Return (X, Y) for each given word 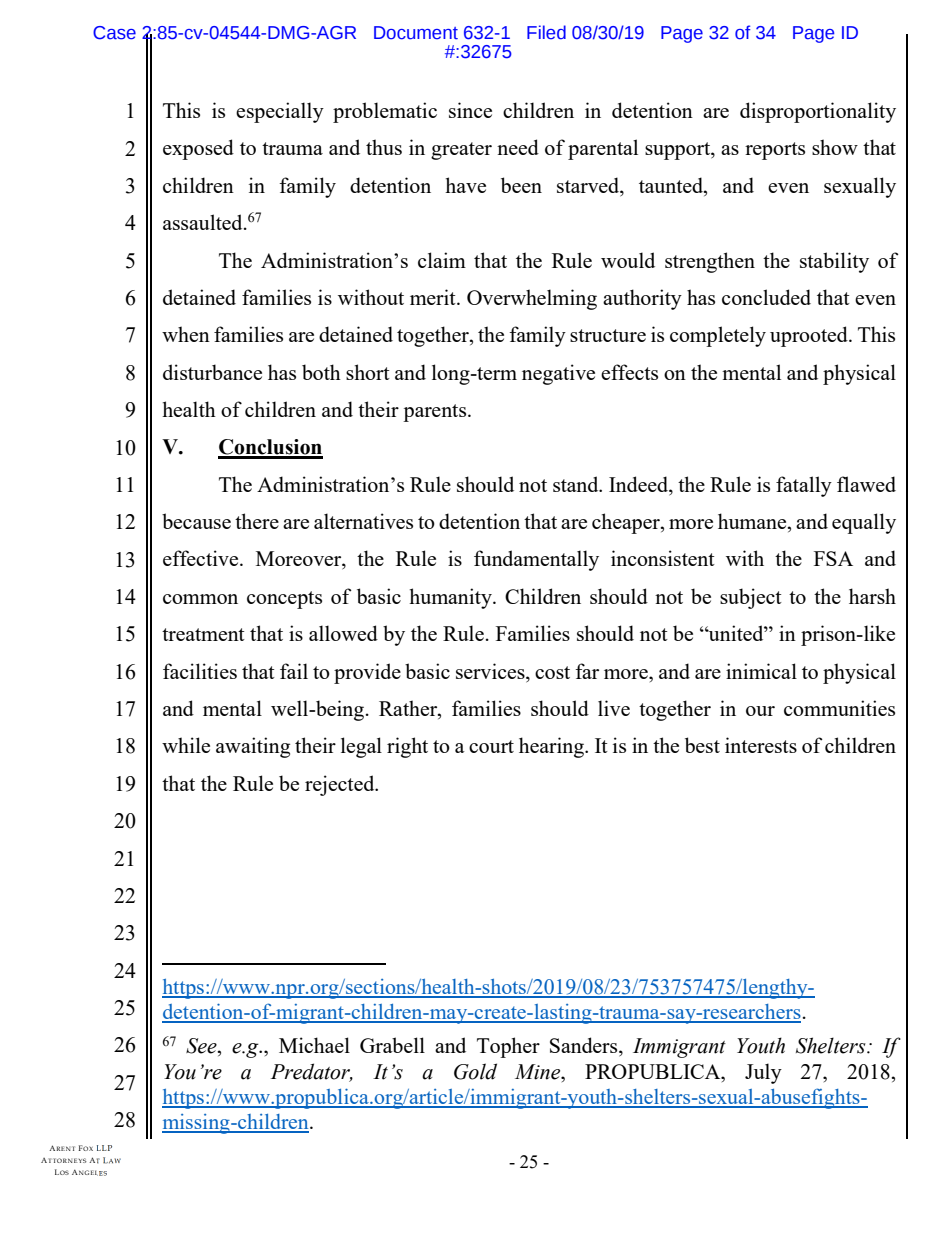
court (491, 746)
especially (280, 112)
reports (775, 151)
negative (558, 374)
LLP (104, 1148)
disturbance (212, 372)
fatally (804, 486)
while (186, 745)
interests (761, 745)
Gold (475, 1071)
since (470, 110)
